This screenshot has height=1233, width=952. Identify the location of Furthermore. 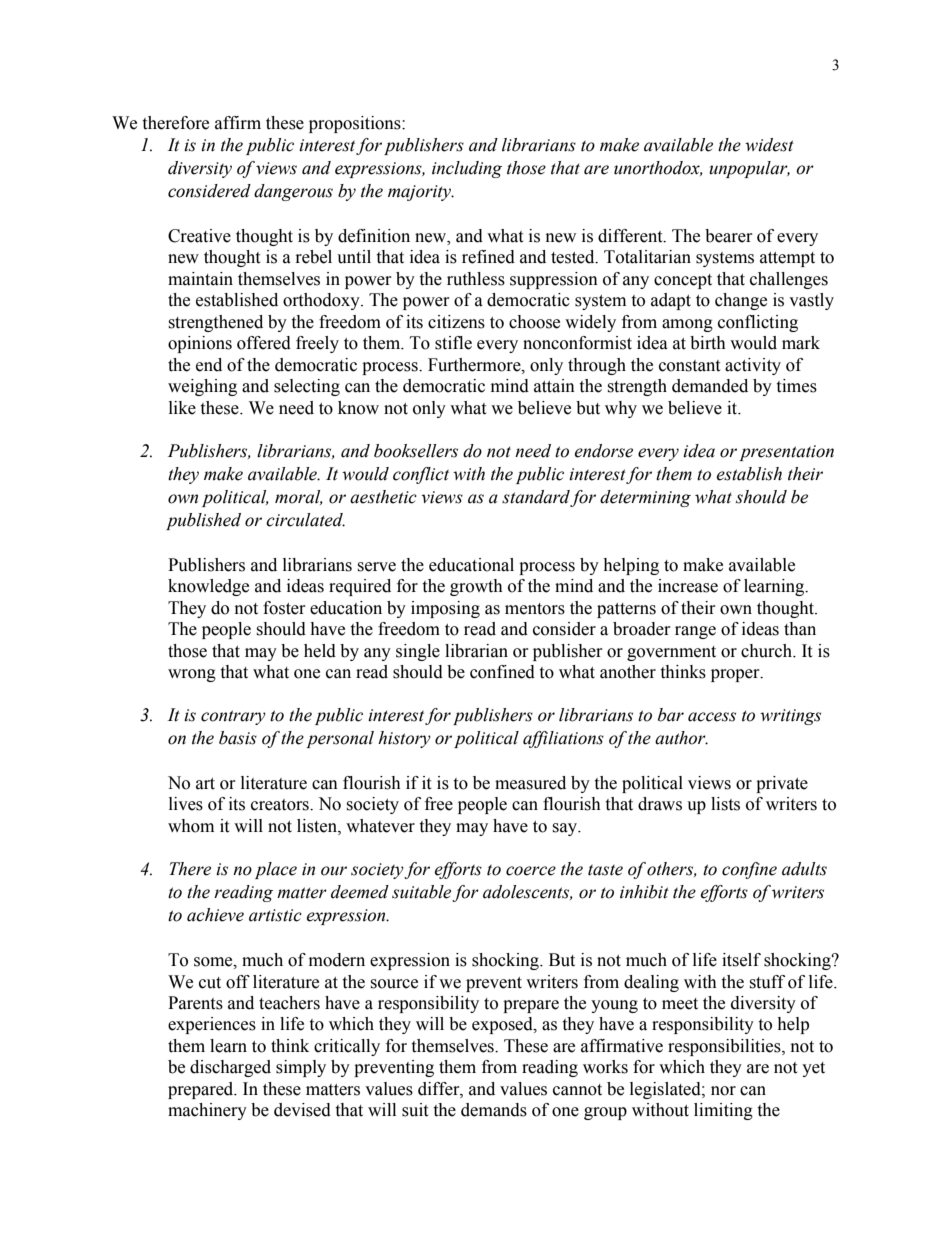
(475, 365).
